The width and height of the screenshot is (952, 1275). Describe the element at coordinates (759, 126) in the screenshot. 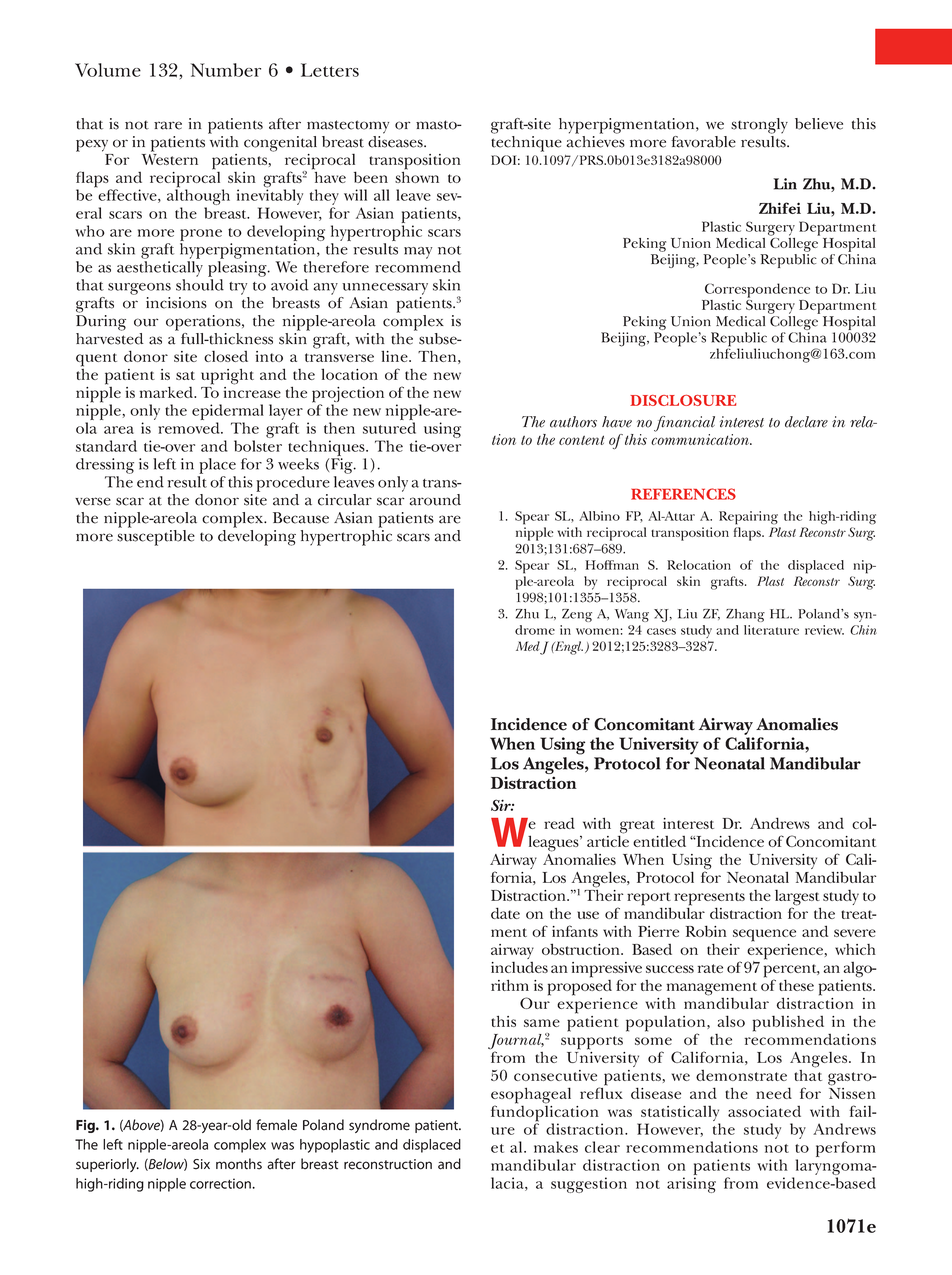

I see `strongly` at that location.
